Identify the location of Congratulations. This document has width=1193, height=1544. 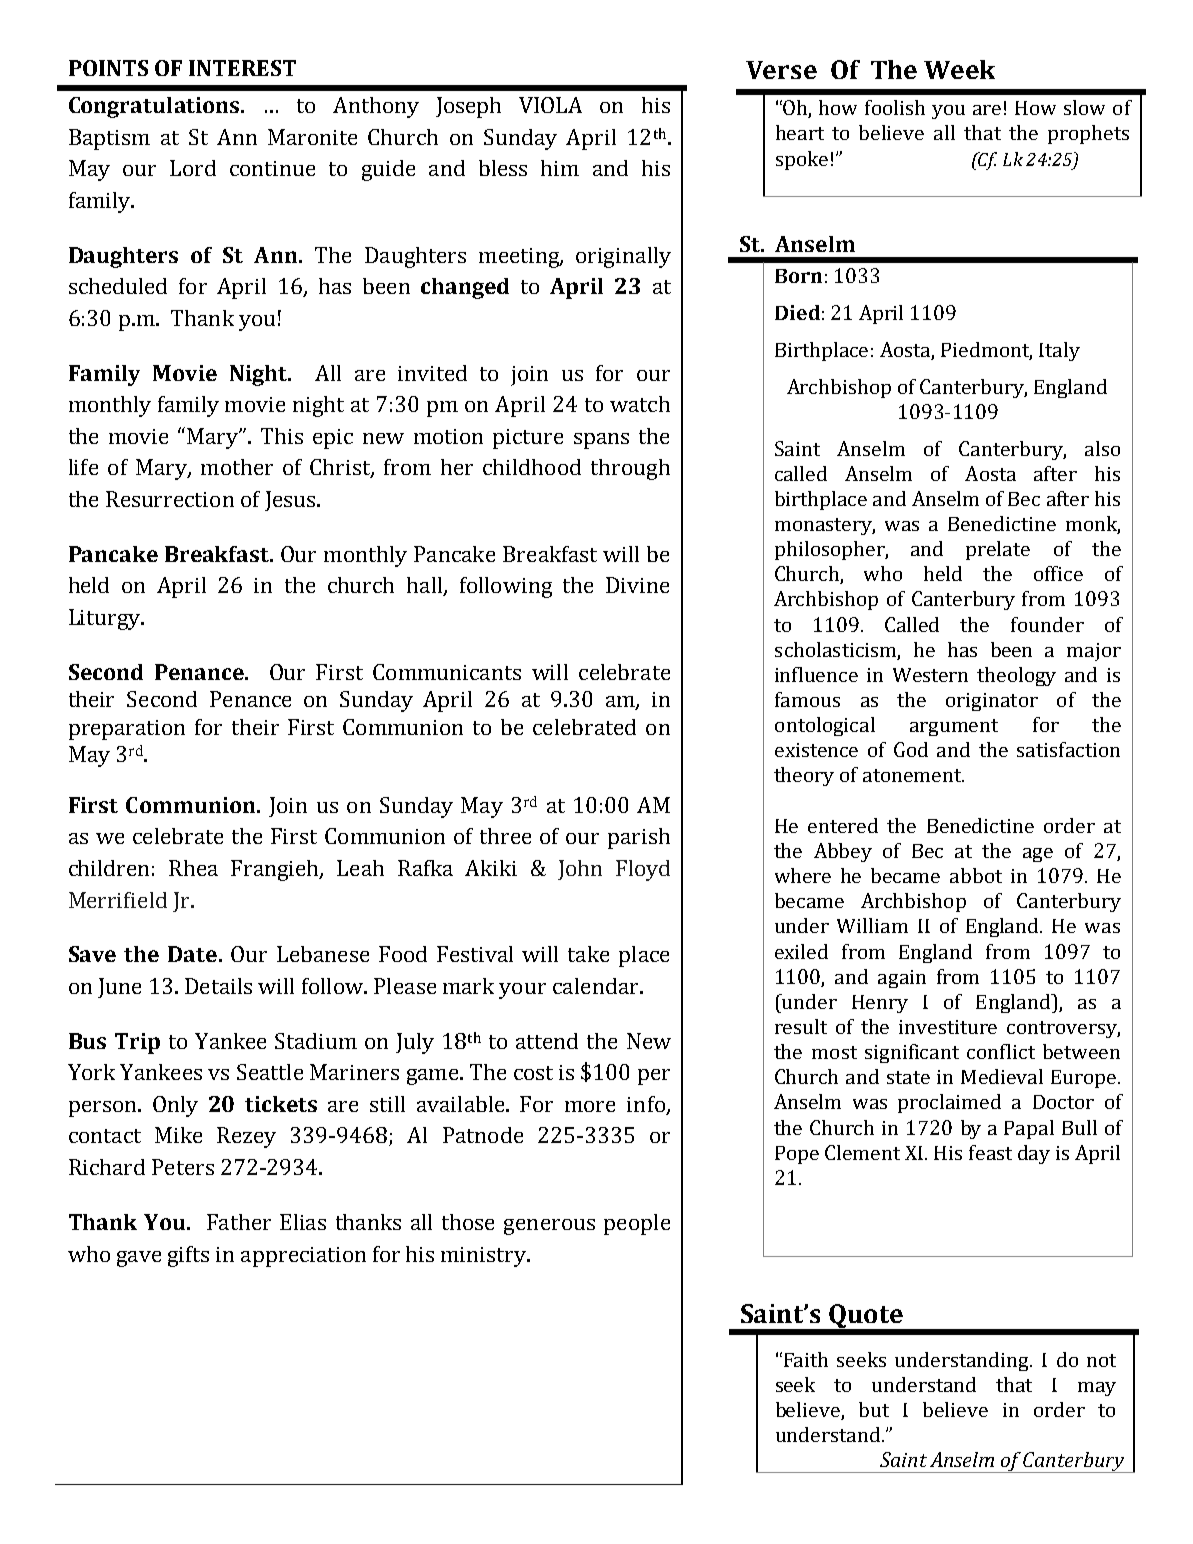
(155, 107).
